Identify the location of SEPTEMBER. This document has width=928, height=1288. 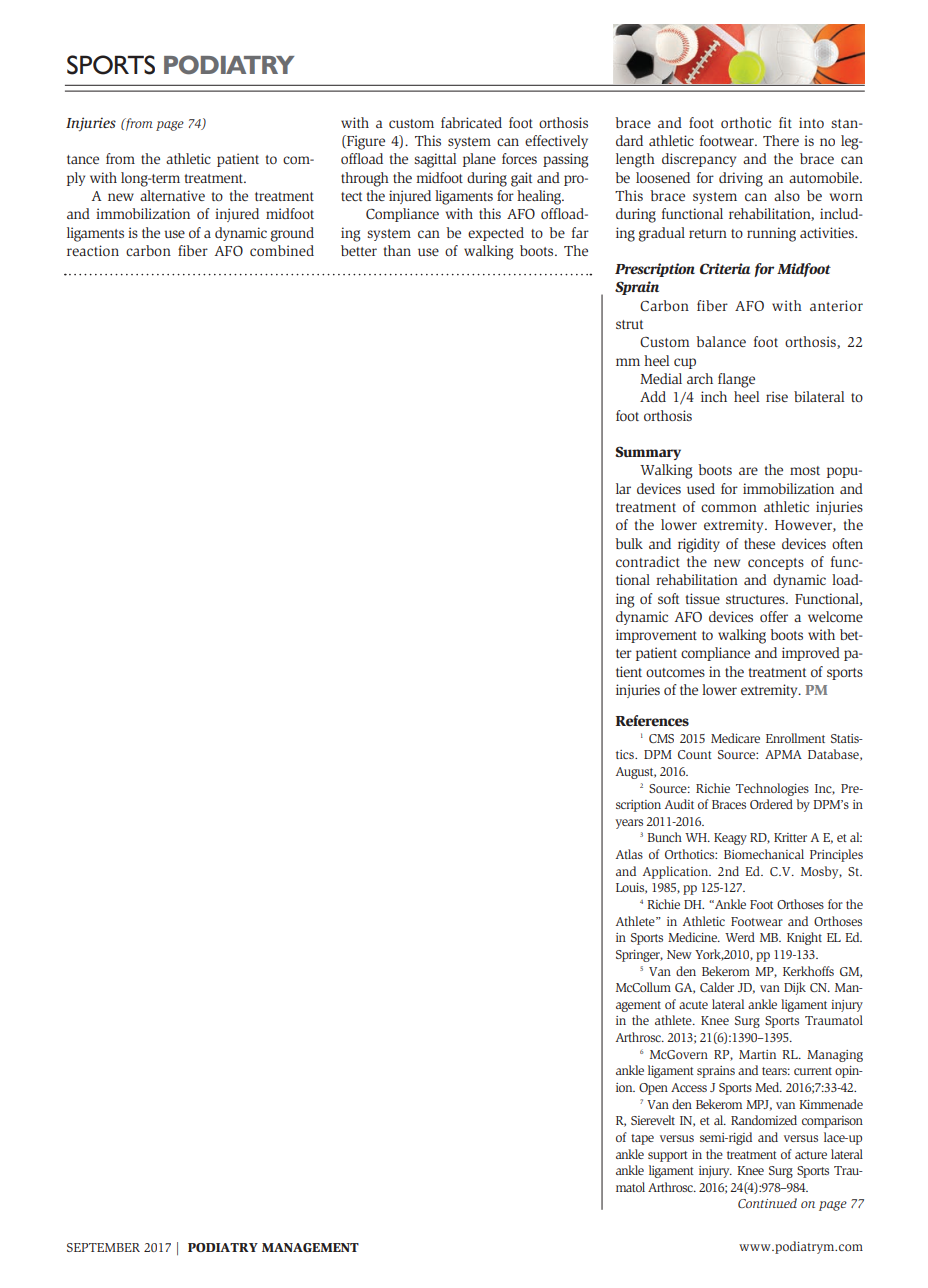
(103, 1247).
